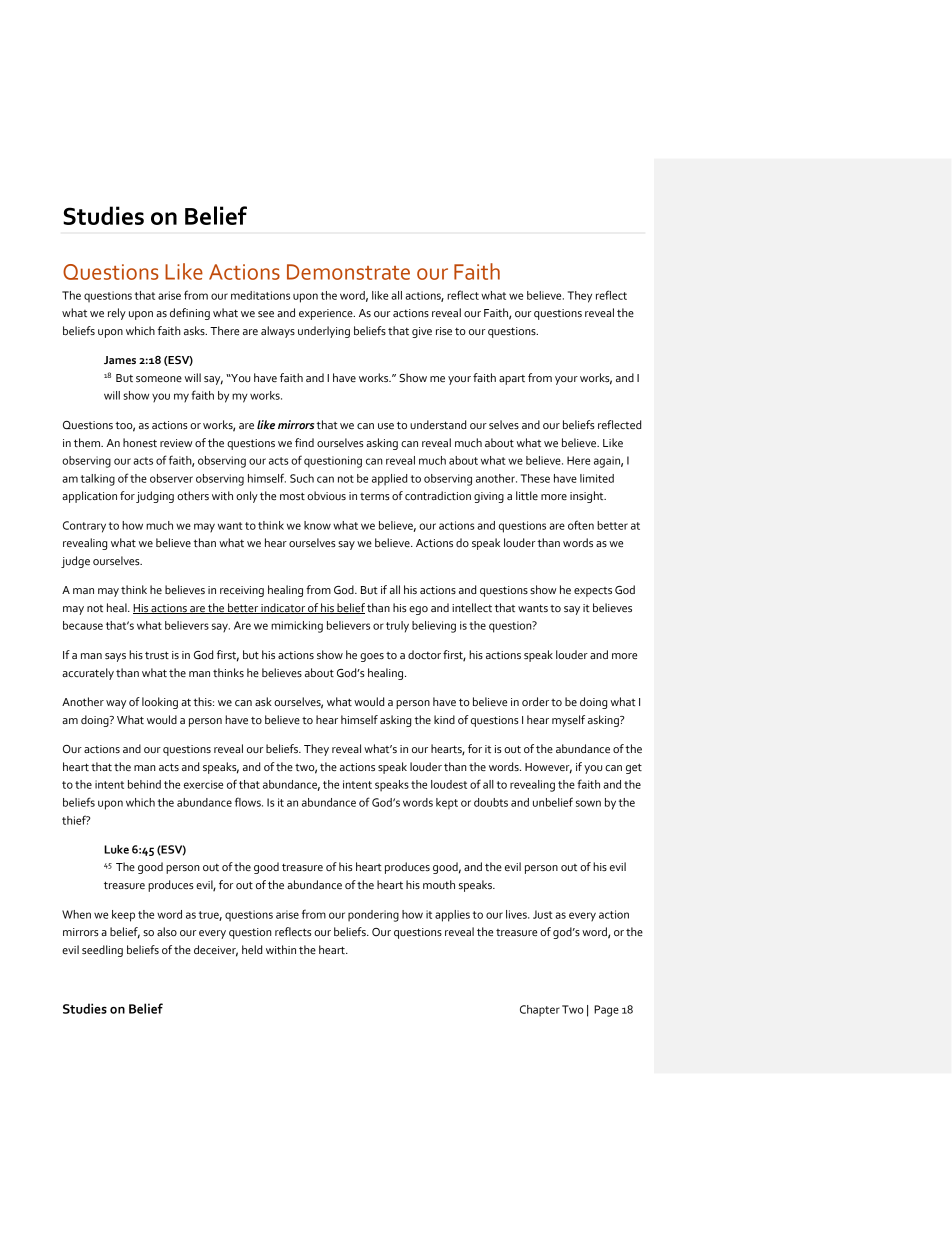  I want to click on limited, so click(597, 478).
